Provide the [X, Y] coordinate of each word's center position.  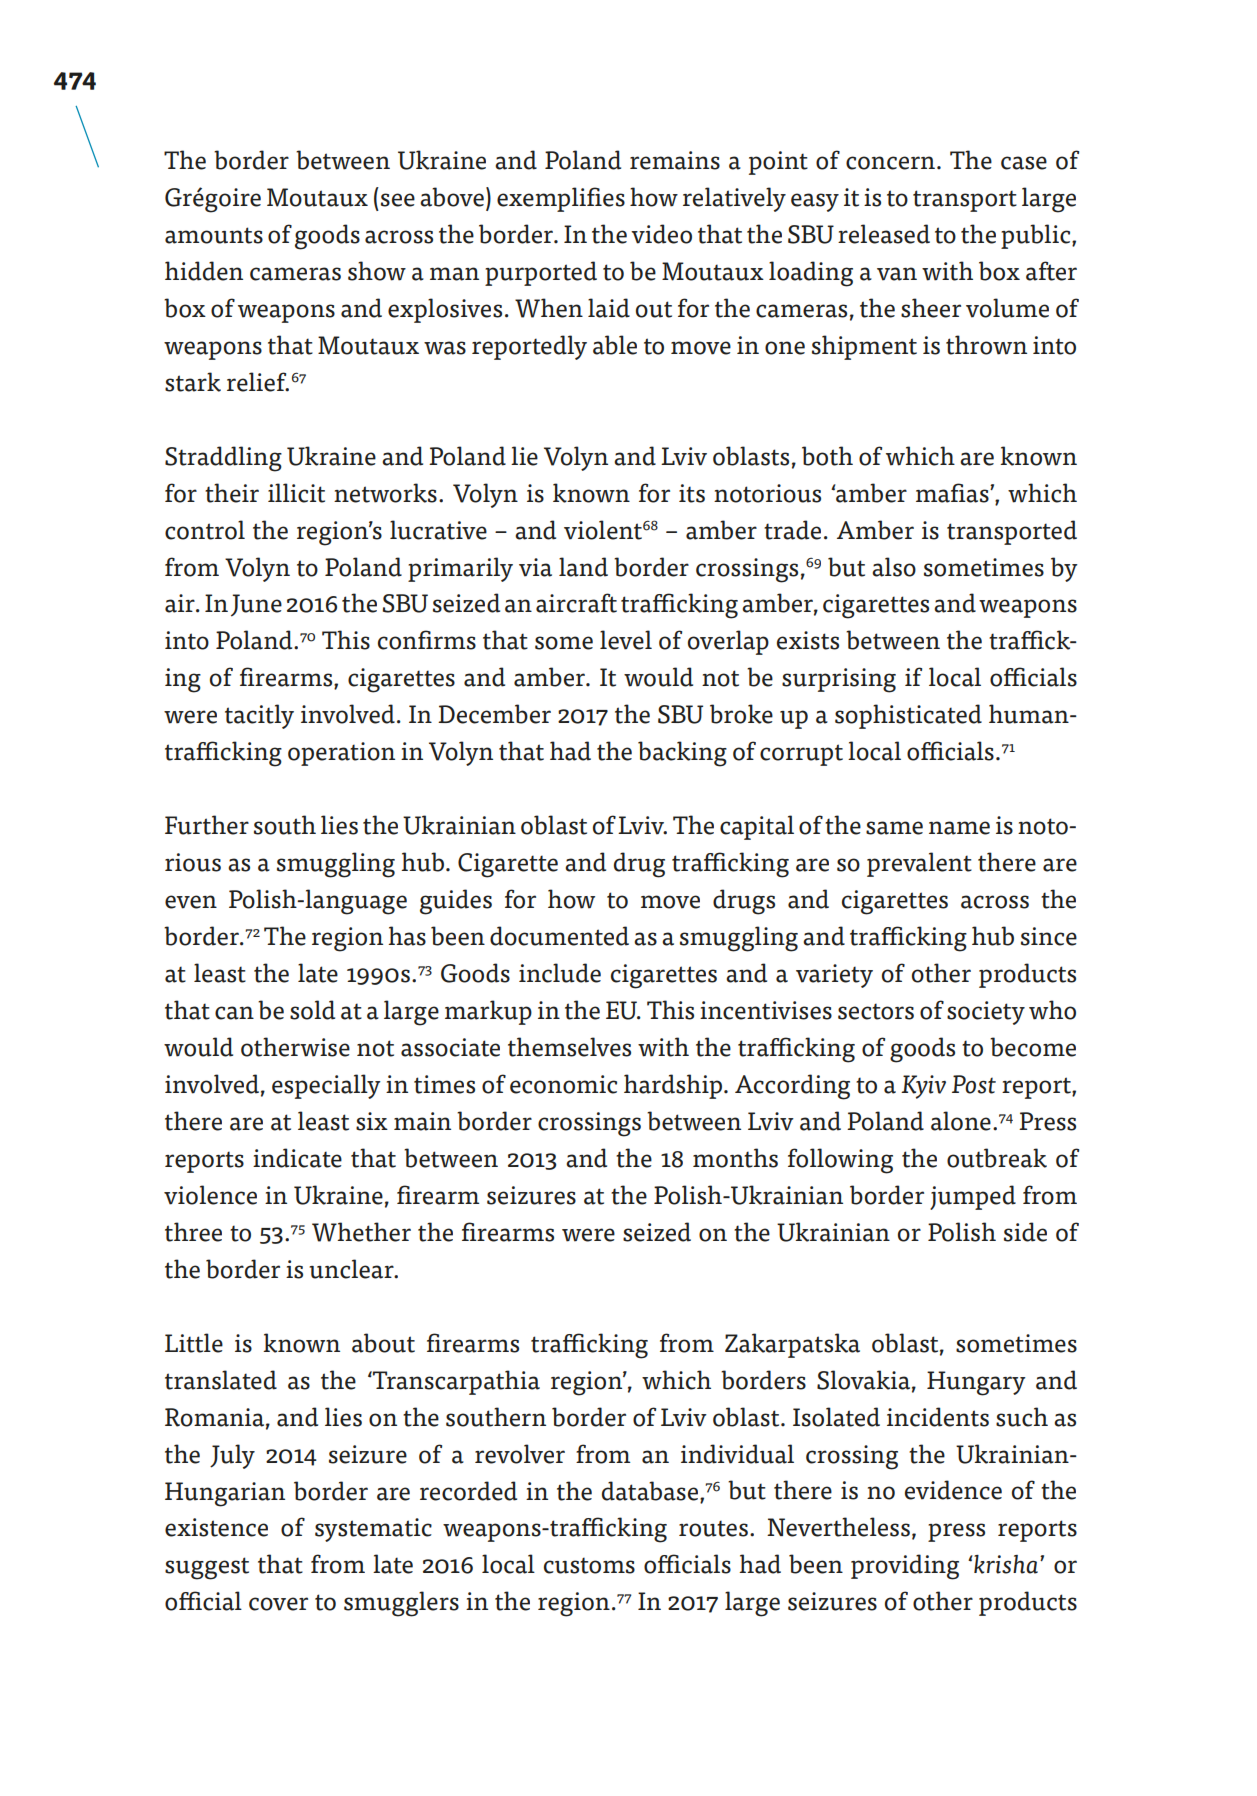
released [884, 234]
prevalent [919, 864]
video [661, 234]
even [191, 902]
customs [589, 1565]
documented [559, 936]
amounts [214, 235]
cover [278, 1604]
